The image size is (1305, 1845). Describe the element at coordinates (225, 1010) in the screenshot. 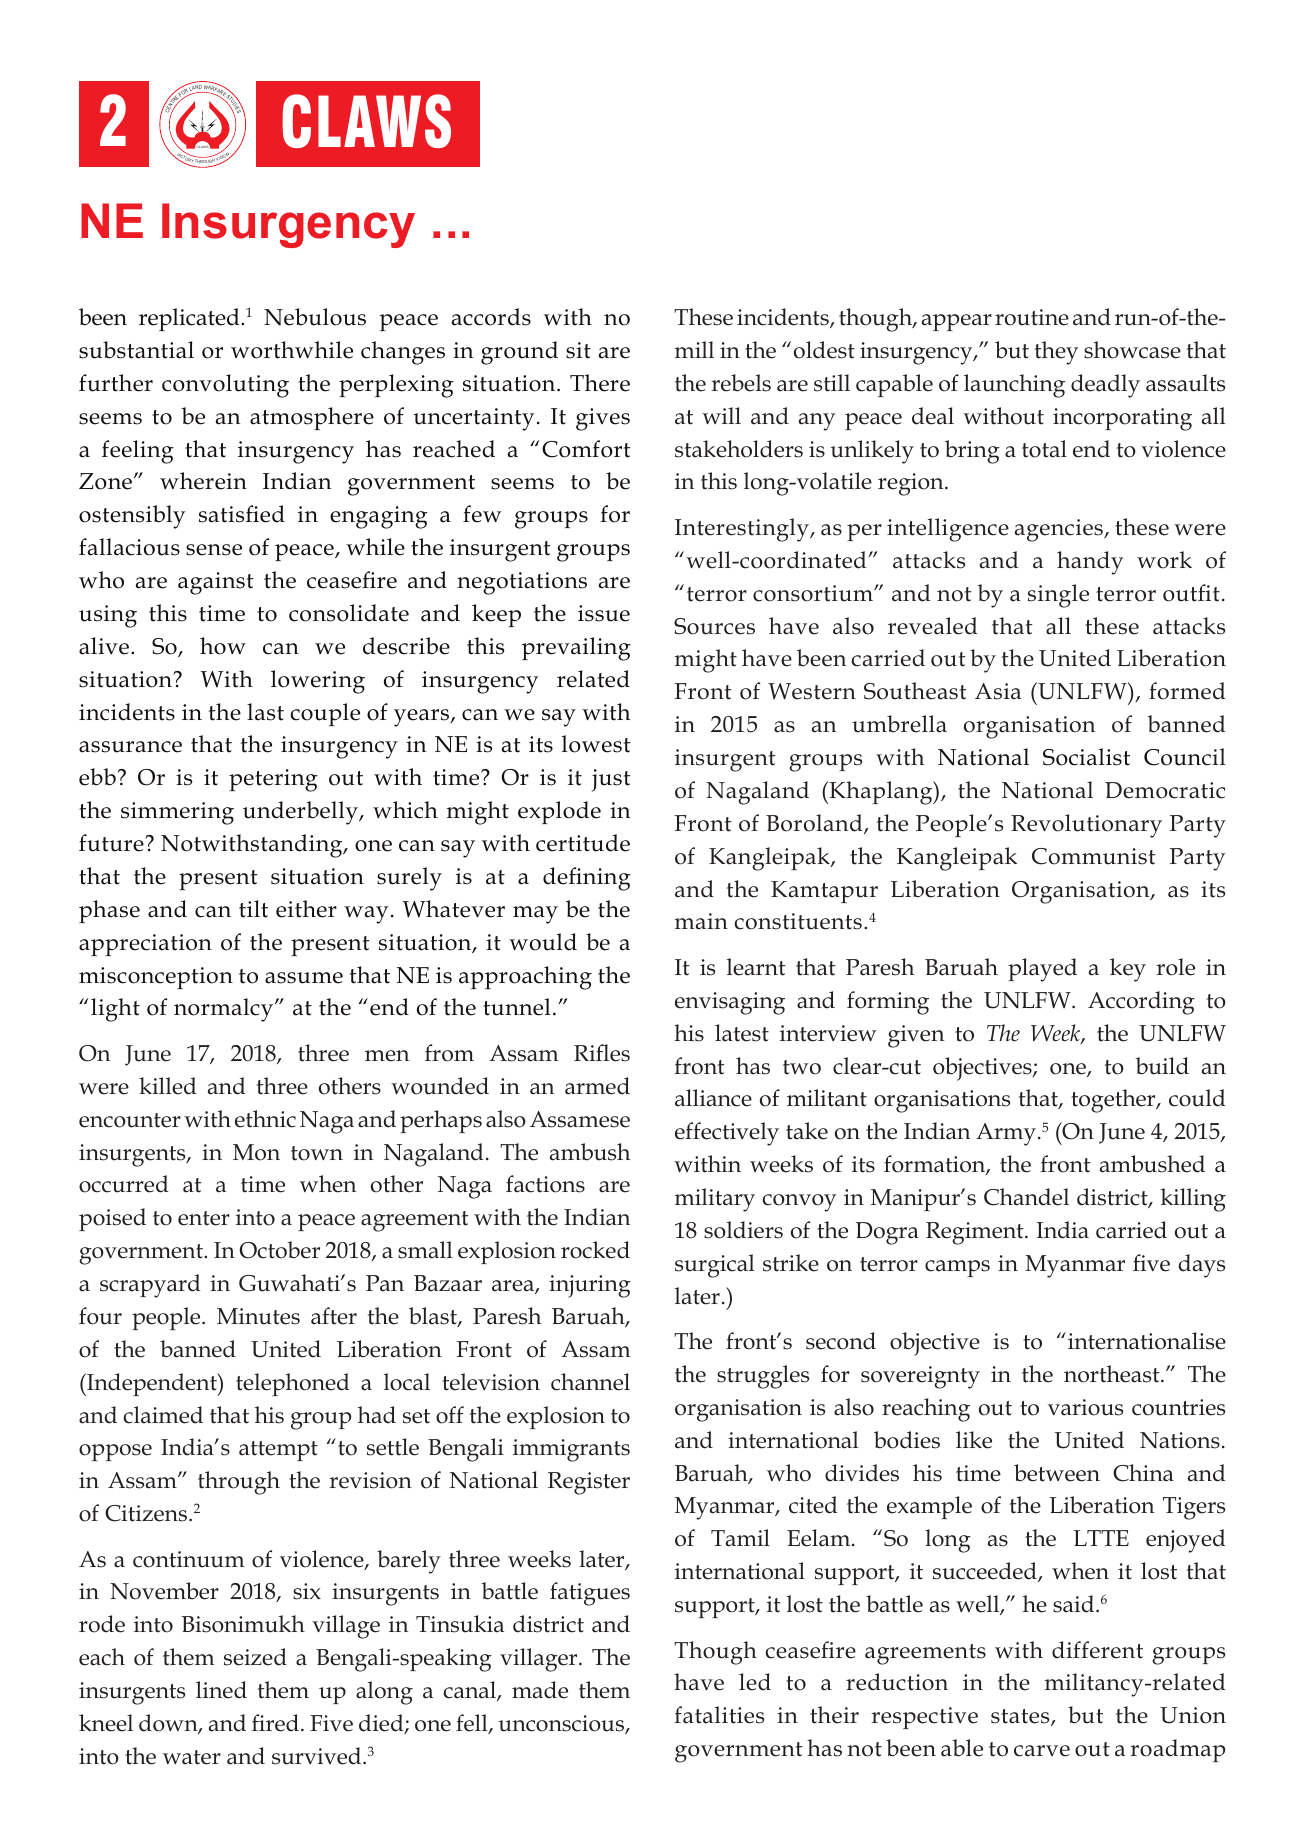

I see `normalcy` at that location.
